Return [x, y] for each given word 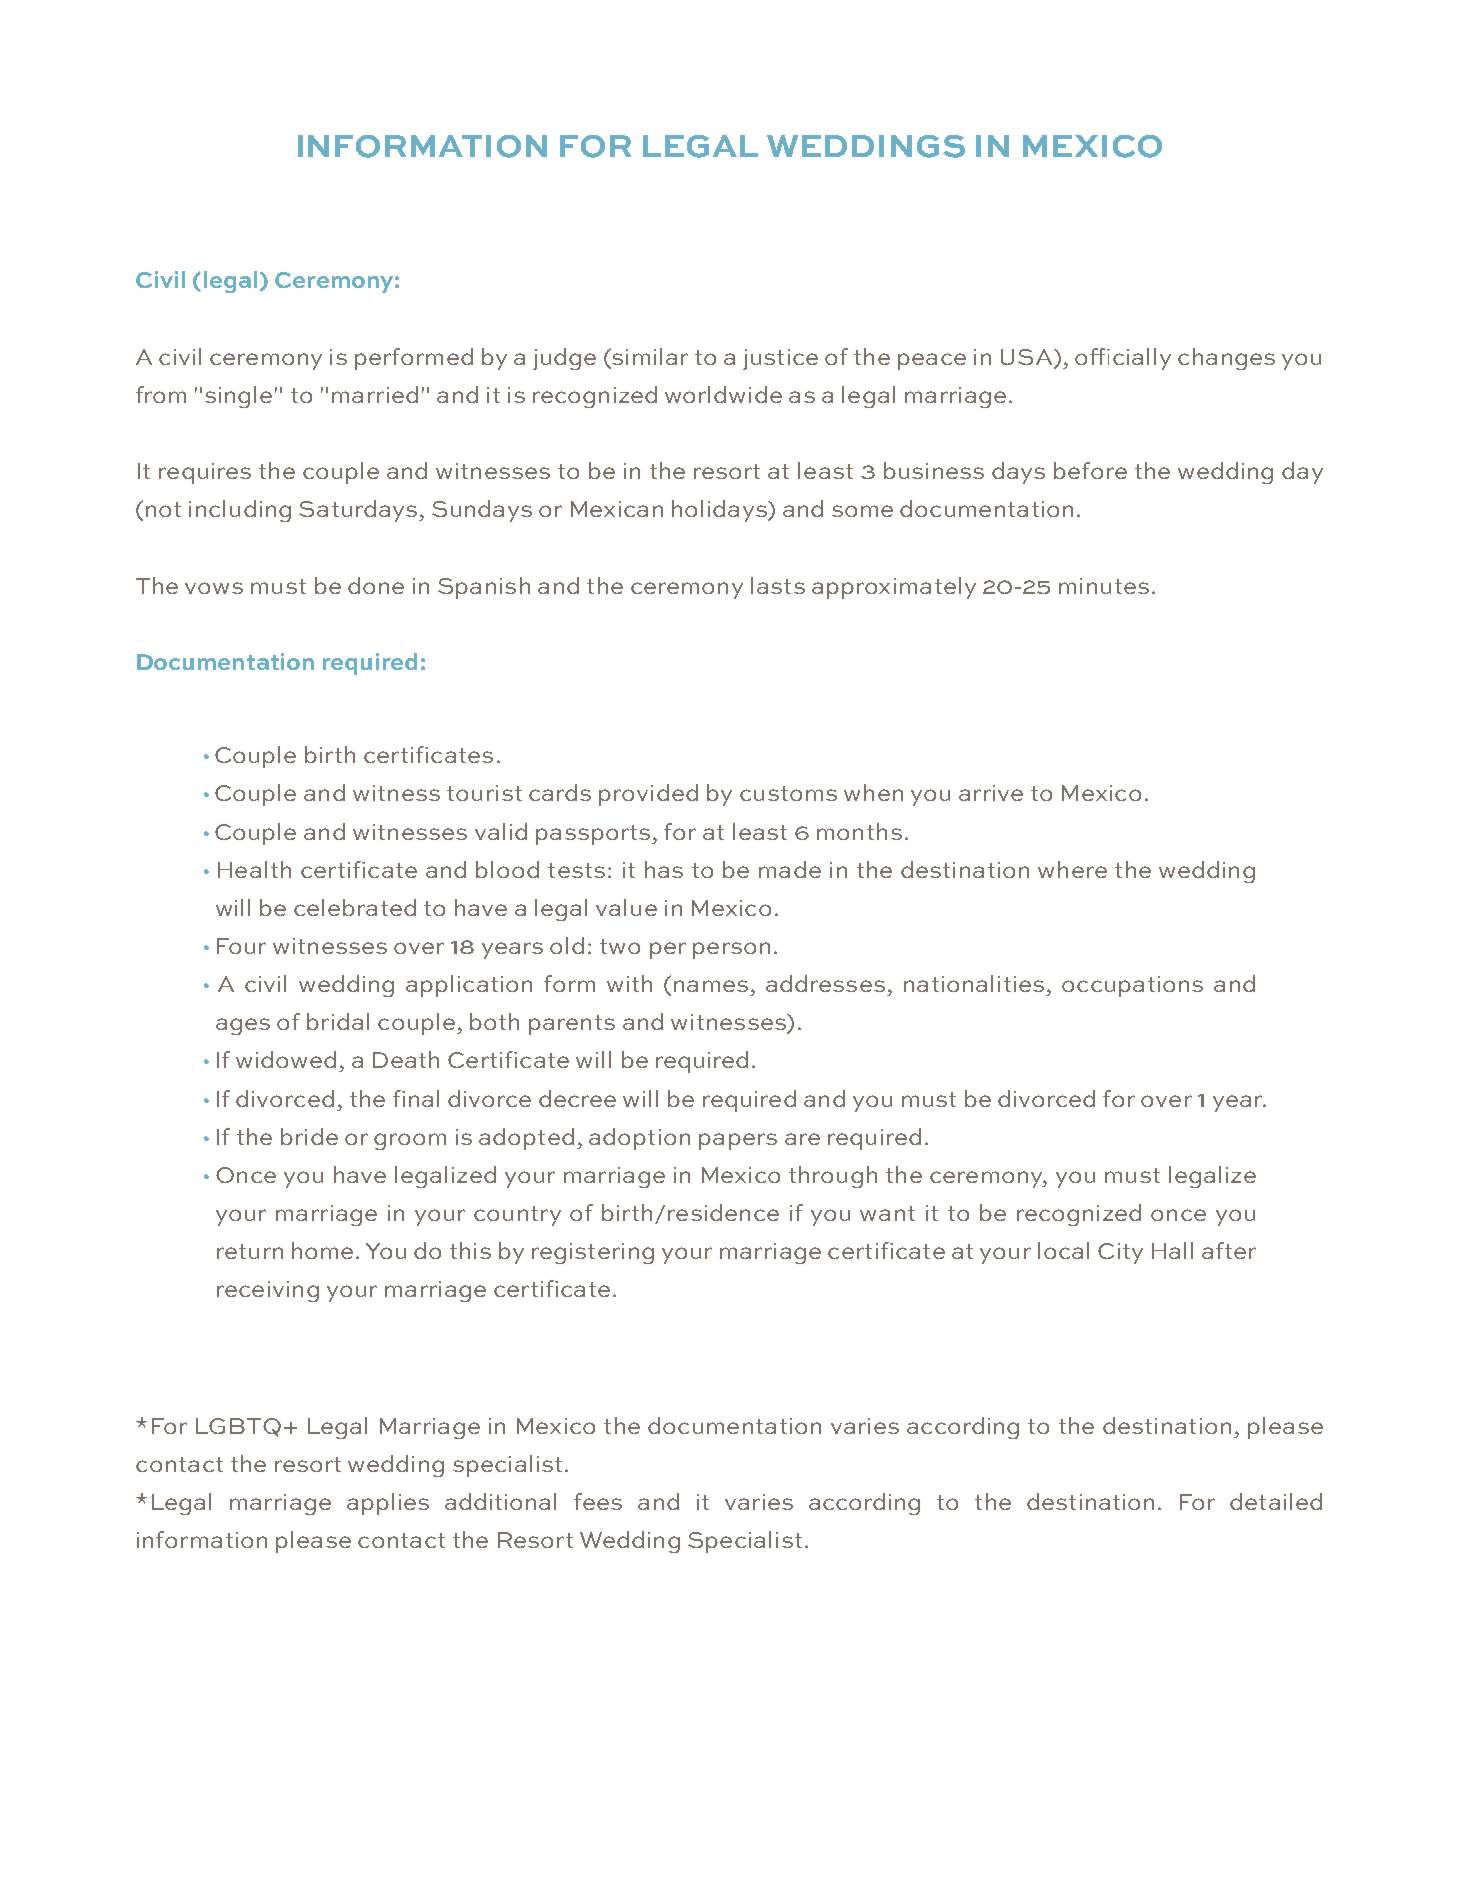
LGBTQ [238, 1427]
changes [1226, 359]
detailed [1276, 1501]
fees [598, 1501]
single [238, 397]
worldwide [723, 394]
